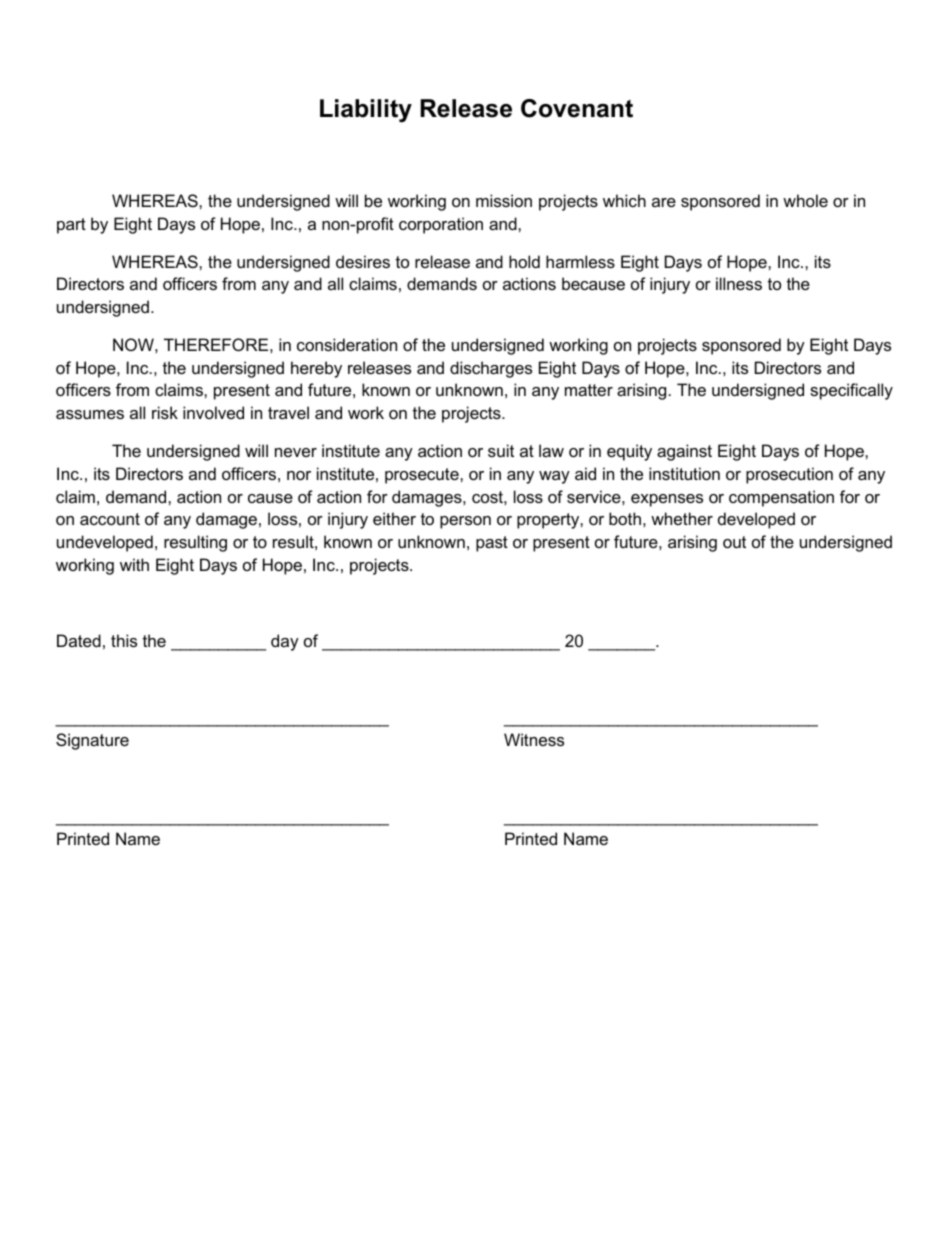 The image size is (952, 1233). What do you see at coordinates (366, 111) in the page?
I see `Liability` at bounding box center [366, 111].
